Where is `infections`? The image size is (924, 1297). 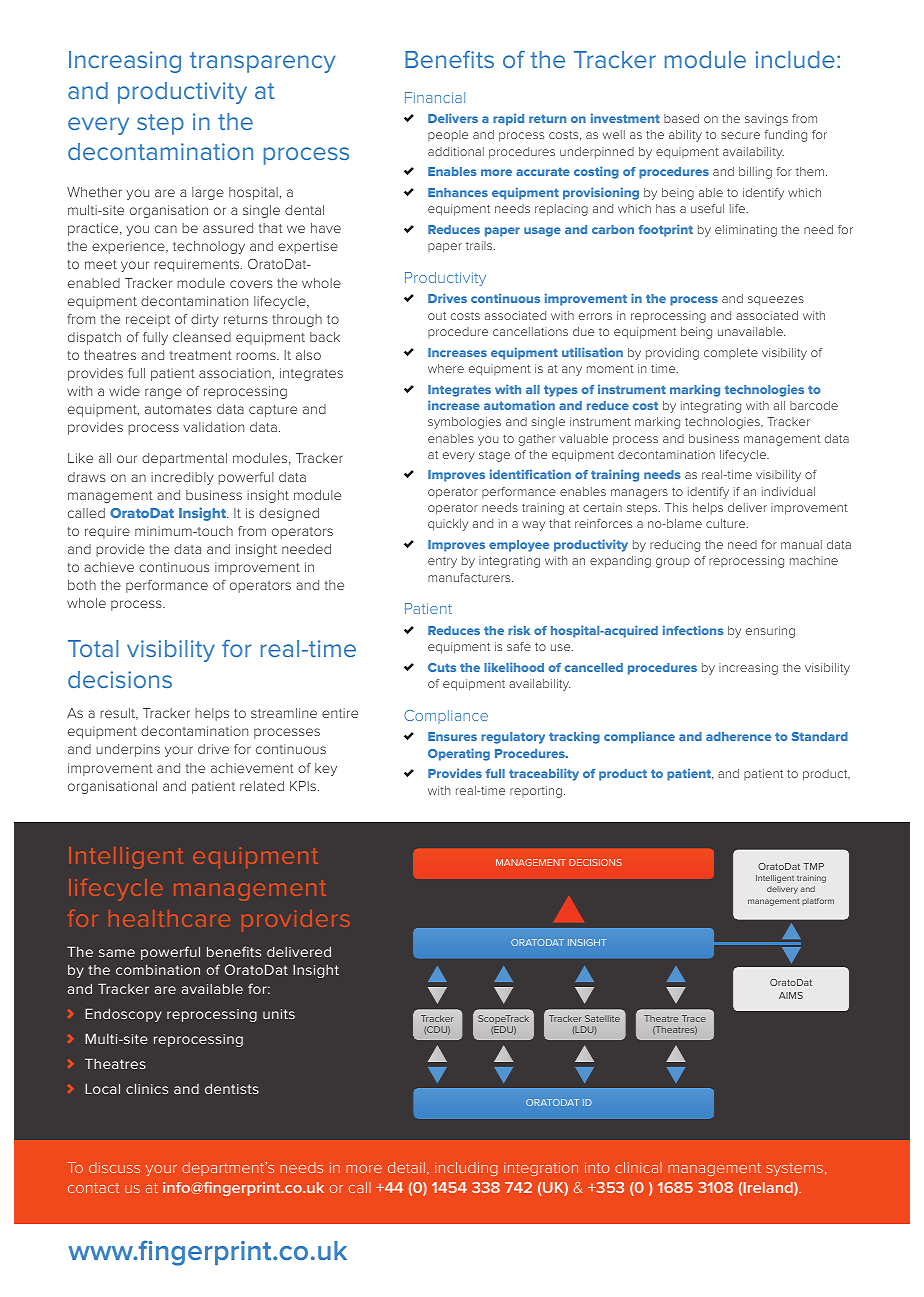
infections is located at coordinates (693, 630).
